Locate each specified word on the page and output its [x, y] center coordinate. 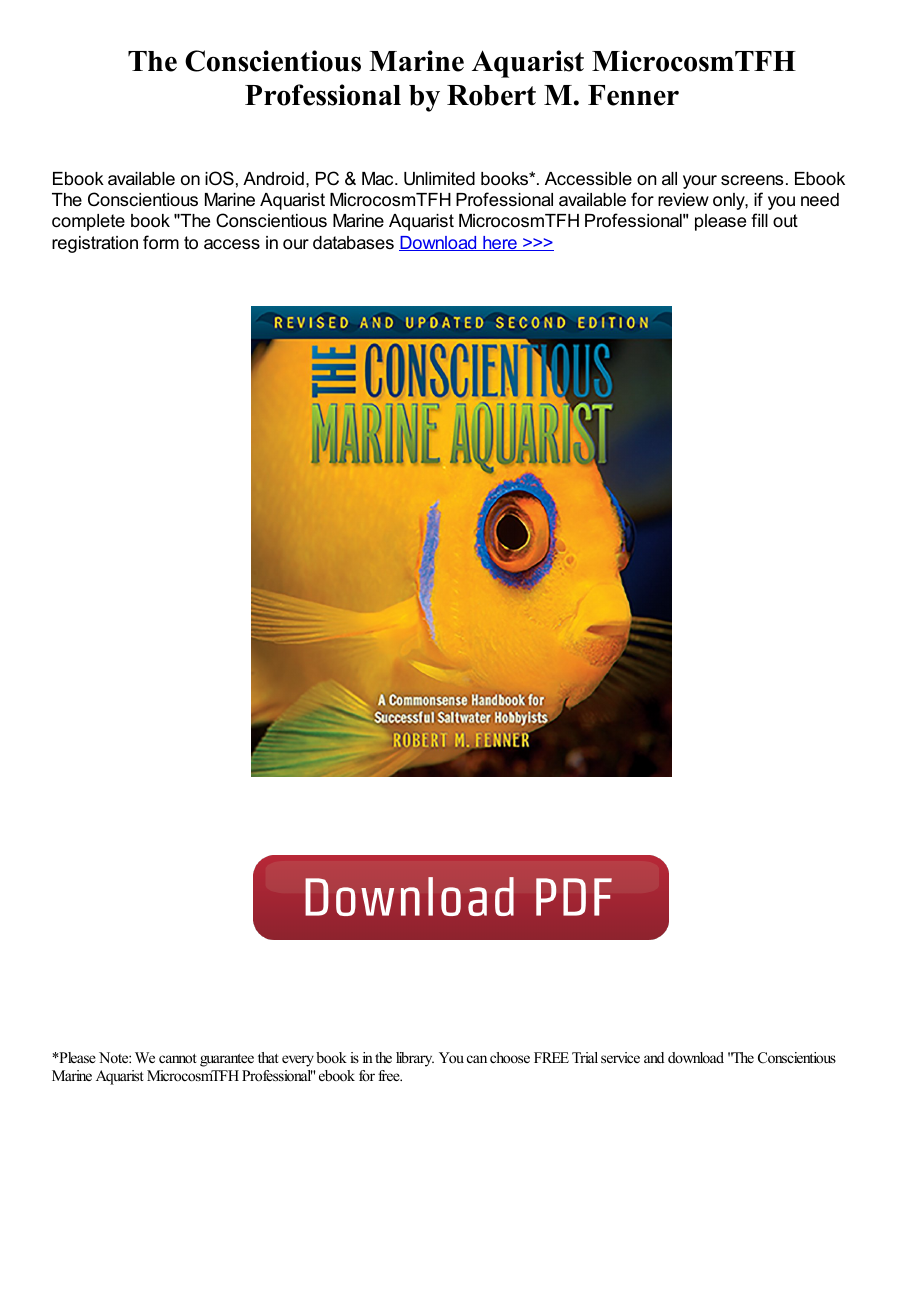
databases [353, 243]
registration [95, 244]
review [683, 200]
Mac [379, 178]
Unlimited [439, 179]
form [161, 242]
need [820, 200]
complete [88, 222]
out [785, 220]
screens [752, 180]
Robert [491, 95]
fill [759, 220]
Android [273, 178]
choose [510, 1057]
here [500, 243]
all [669, 178]
